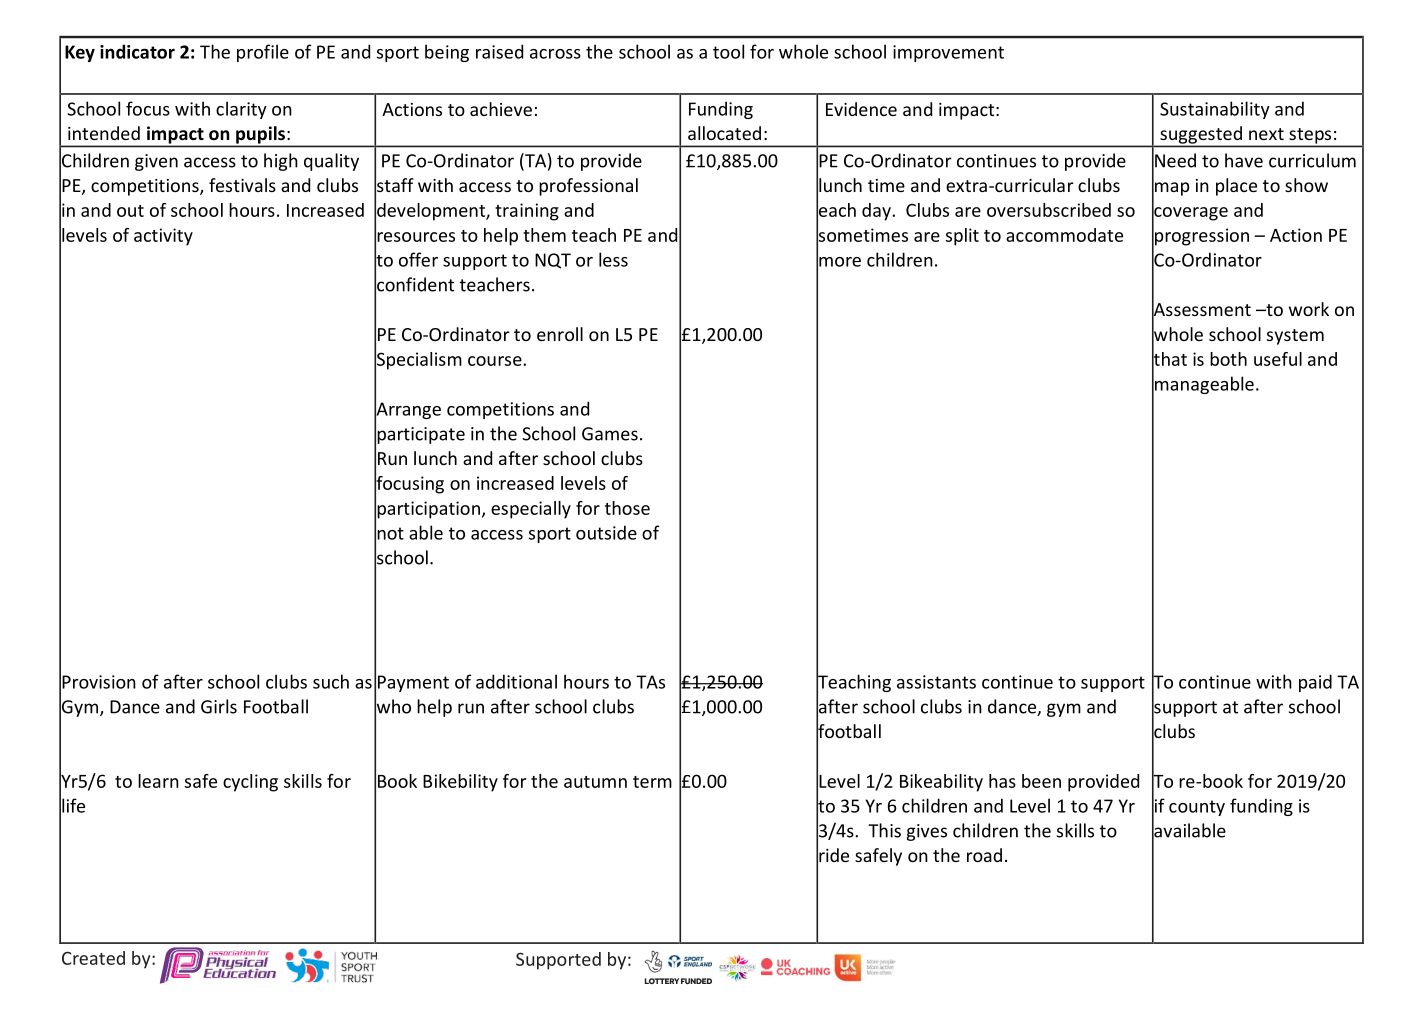 Image resolution: width=1426 pixels, height=1009 pixels. Describe the element at coordinates (984, 855) in the image. I see `road` at that location.
